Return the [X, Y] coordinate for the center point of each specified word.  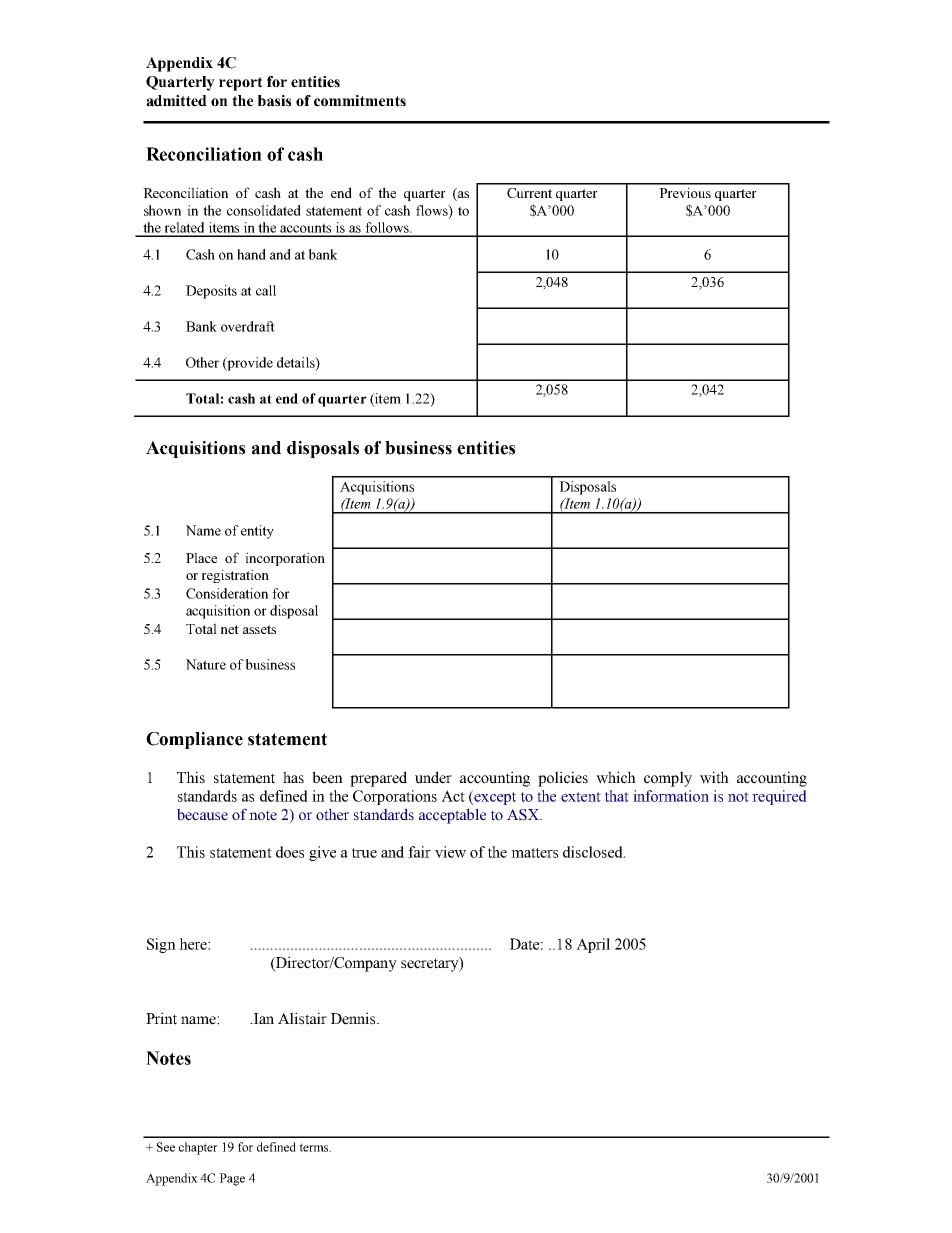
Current [529, 193]
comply [668, 779]
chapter [198, 1148]
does [290, 852]
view [450, 852]
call [266, 290]
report [240, 84]
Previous [685, 192]
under [433, 777]
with [714, 777]
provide [249, 364]
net [230, 629]
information [671, 796]
